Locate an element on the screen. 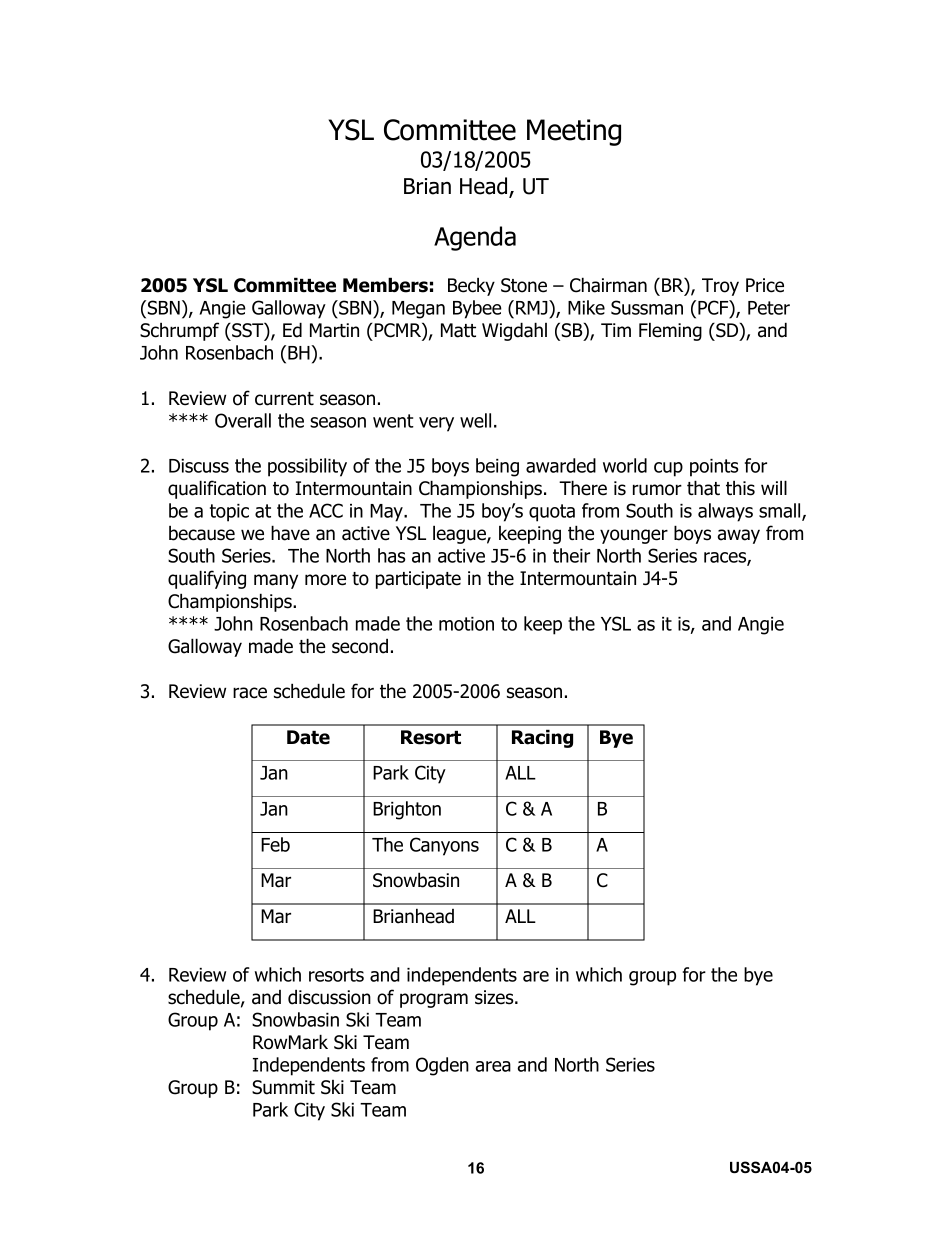 Image resolution: width=952 pixels, height=1233 pixels. Members is located at coordinates (385, 285).
